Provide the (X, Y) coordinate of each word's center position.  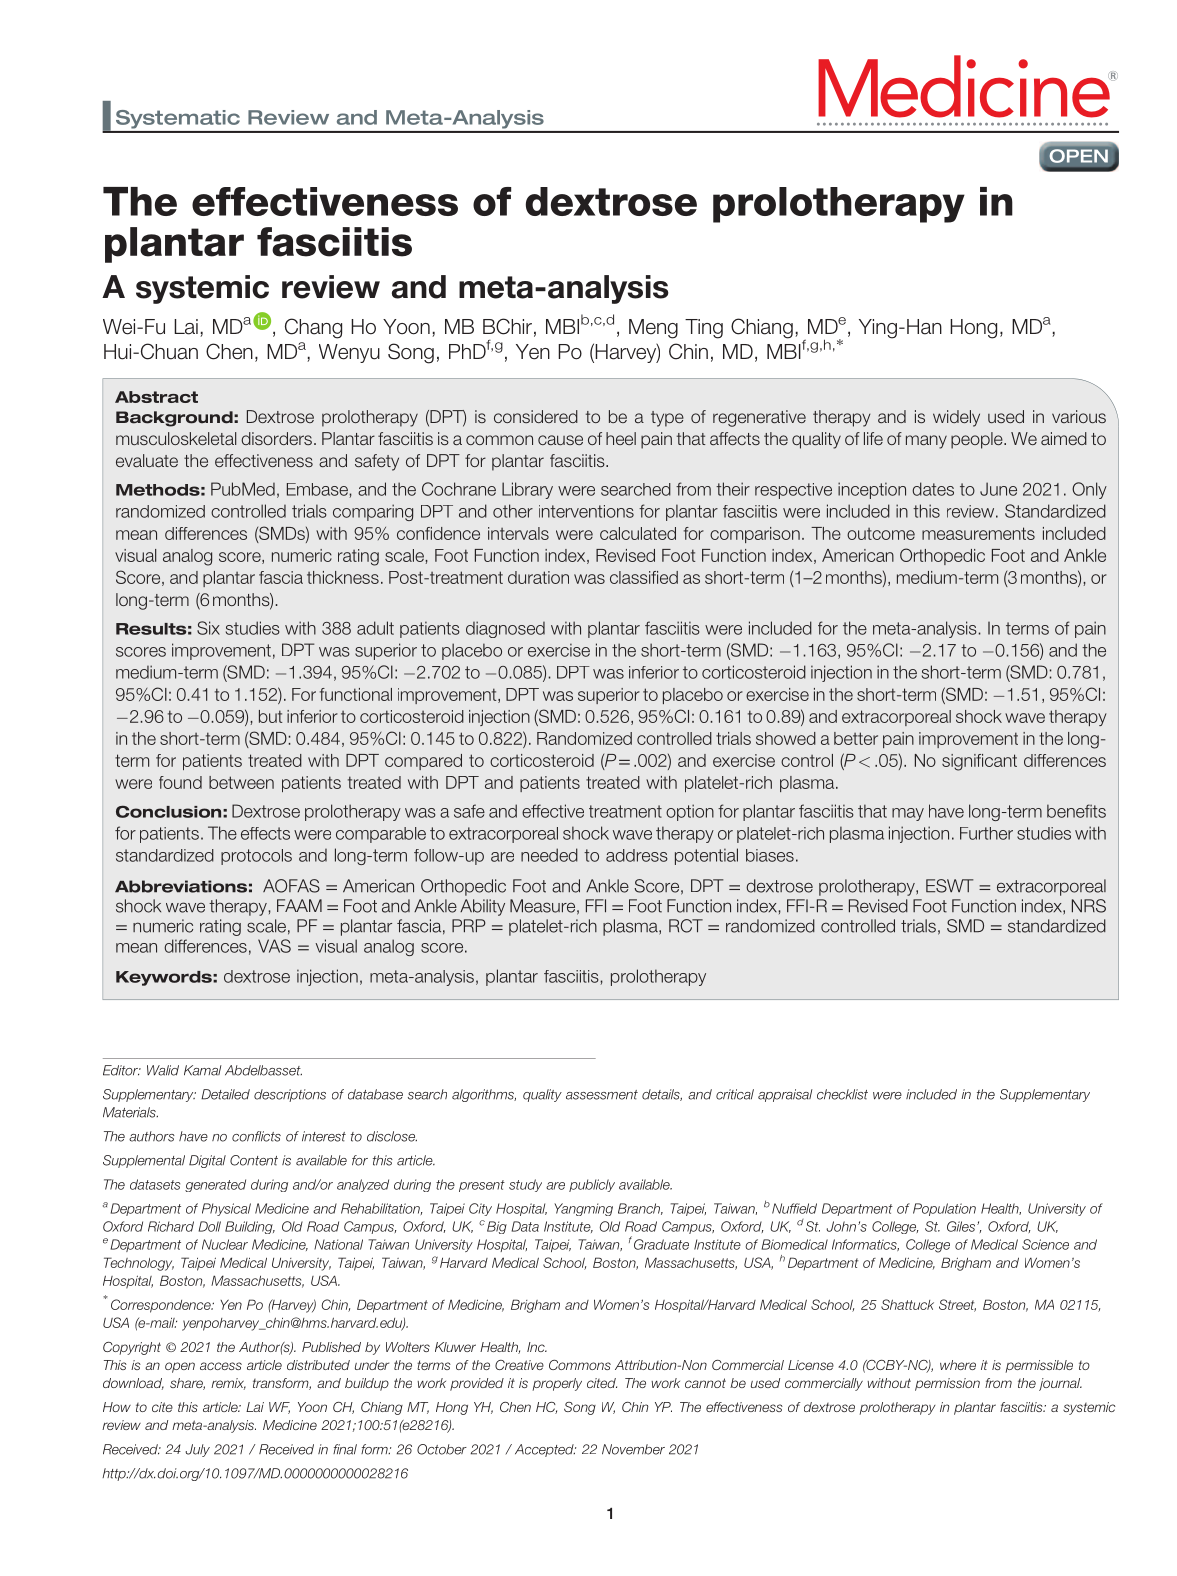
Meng (653, 329)
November (633, 1449)
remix (228, 1384)
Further (986, 833)
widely (956, 418)
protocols (256, 857)
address (637, 855)
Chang (313, 328)
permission (947, 1384)
